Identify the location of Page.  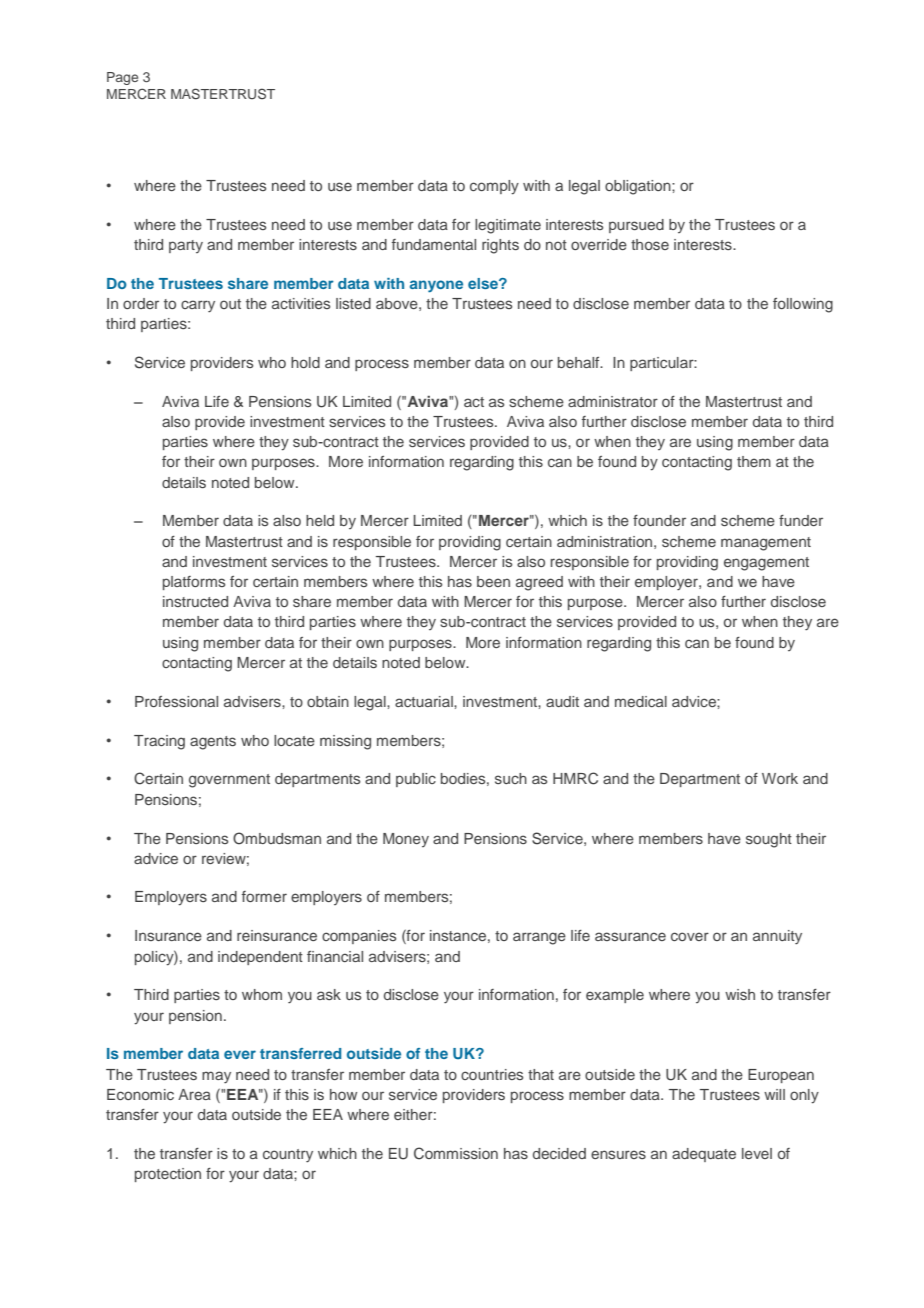
(122, 78).
